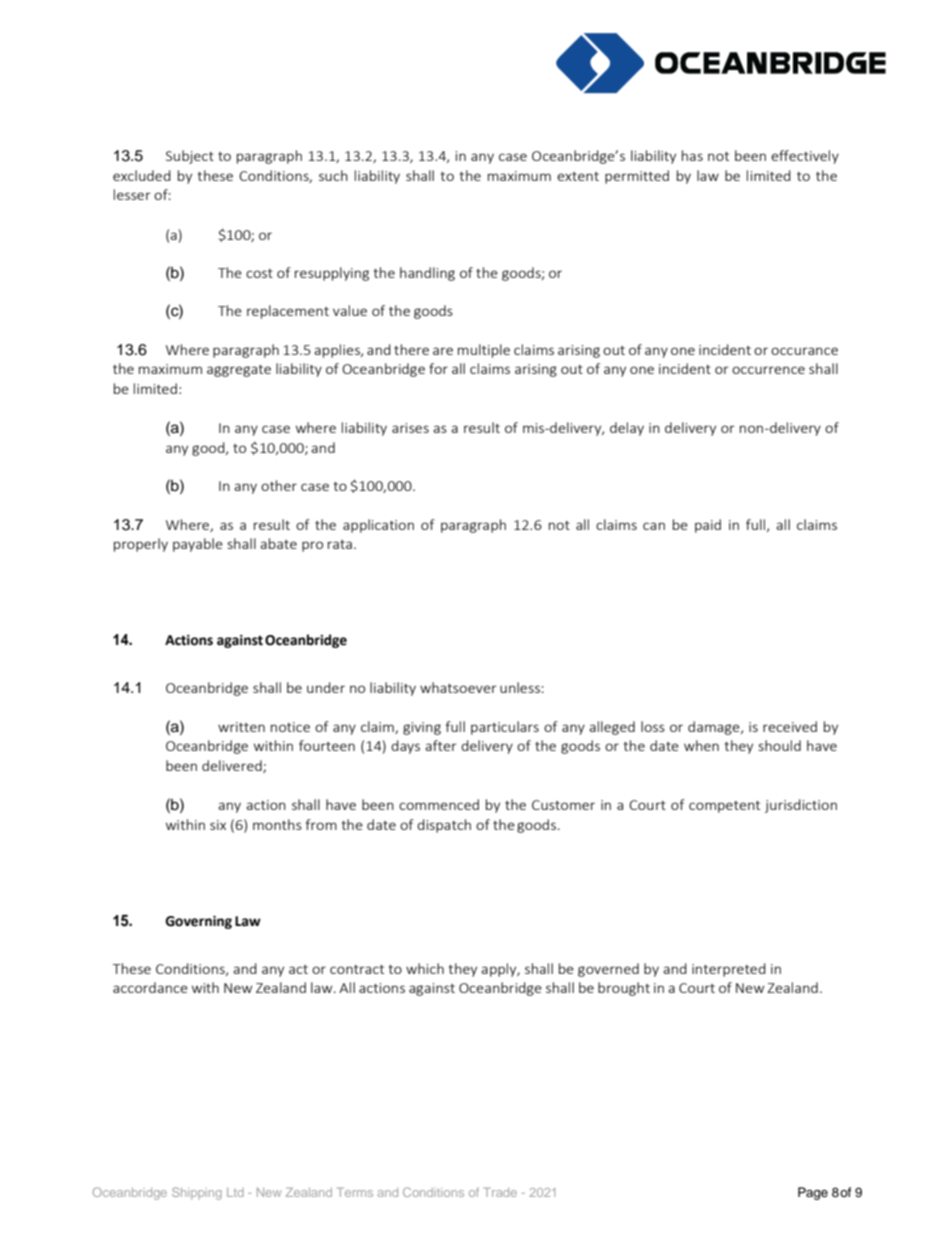 The width and height of the screenshot is (952, 1233). Describe the element at coordinates (790, 726) in the screenshot. I see `received` at that location.
